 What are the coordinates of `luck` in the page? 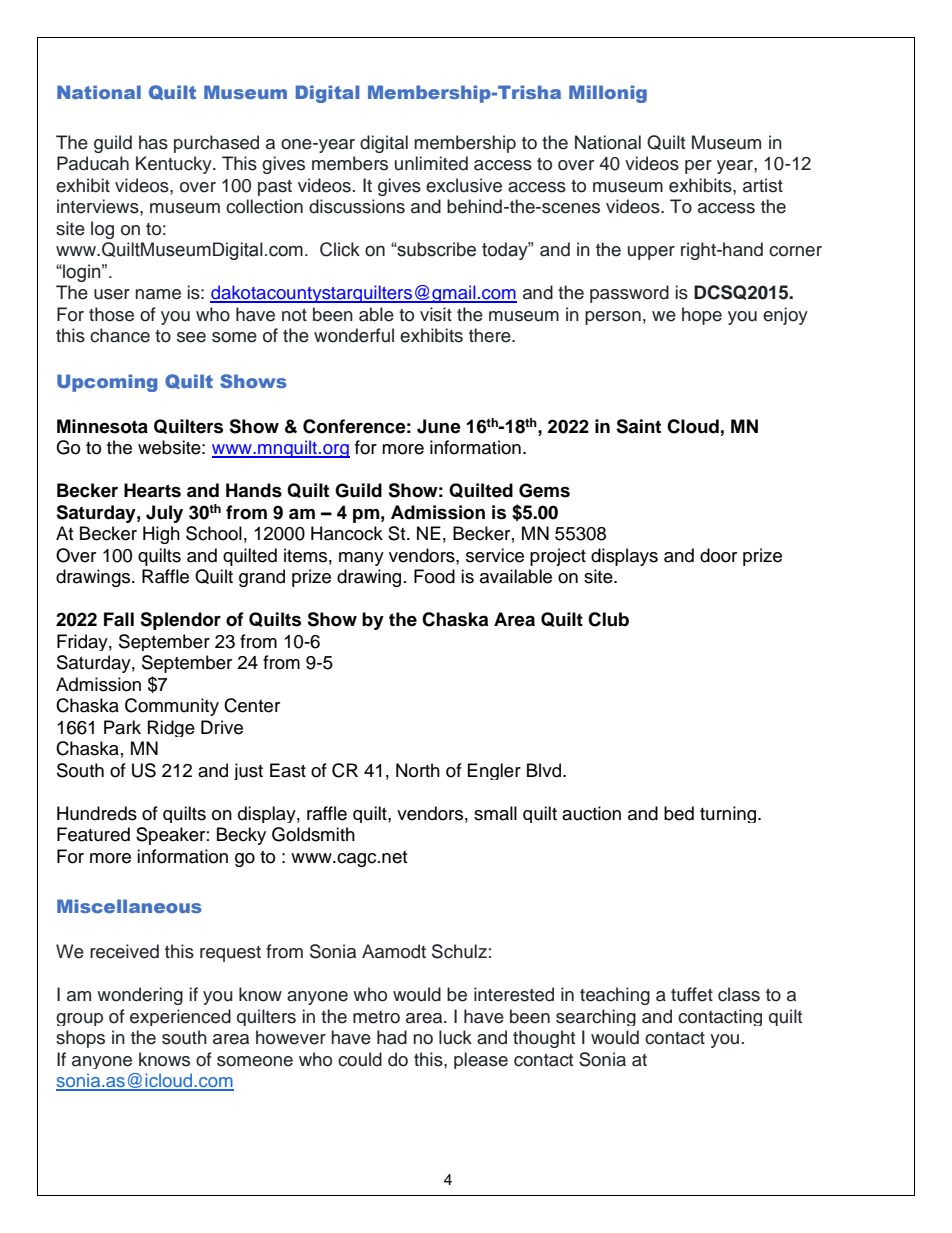 It's located at (455, 1037).
